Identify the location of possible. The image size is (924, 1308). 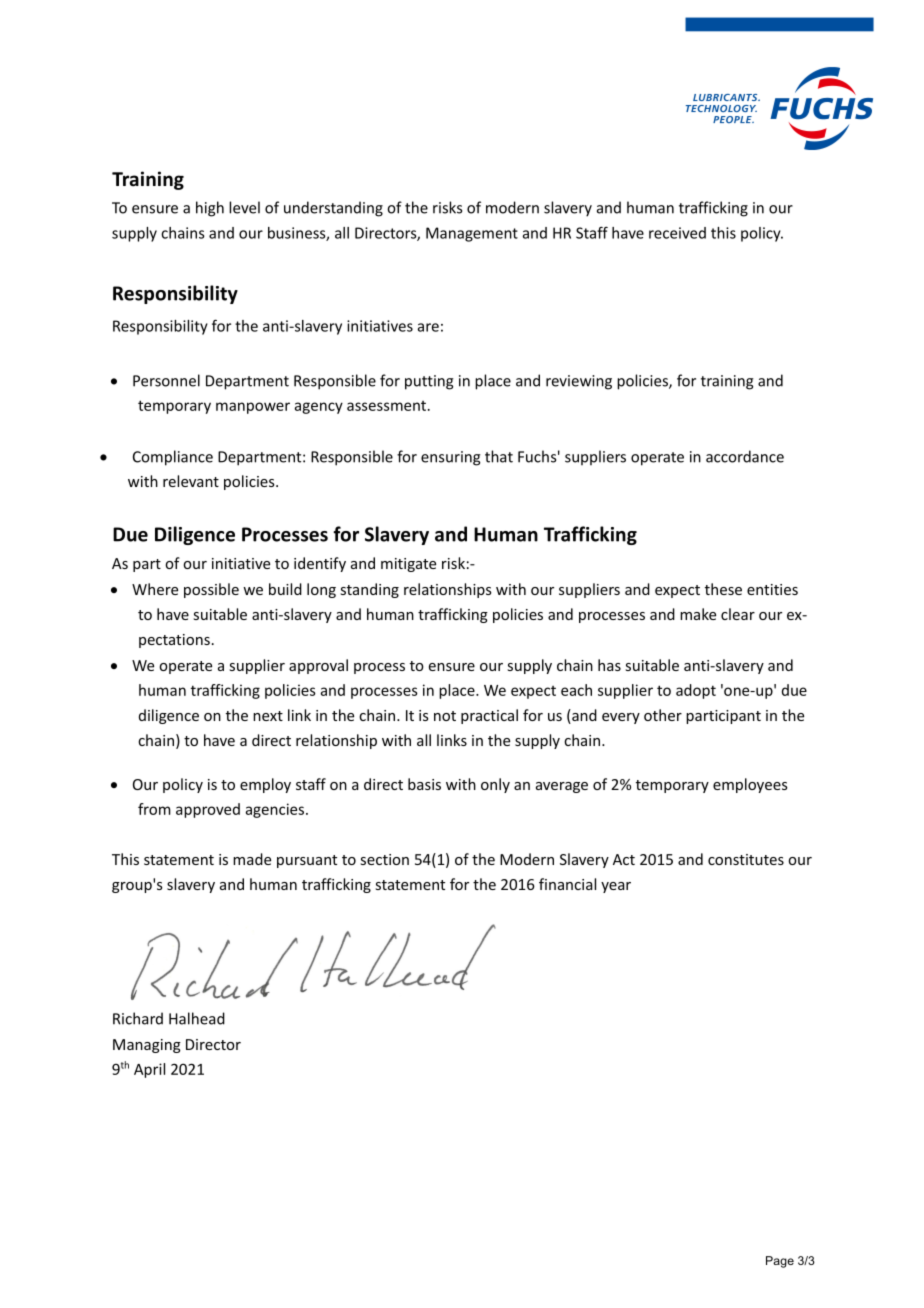
(211, 590).
